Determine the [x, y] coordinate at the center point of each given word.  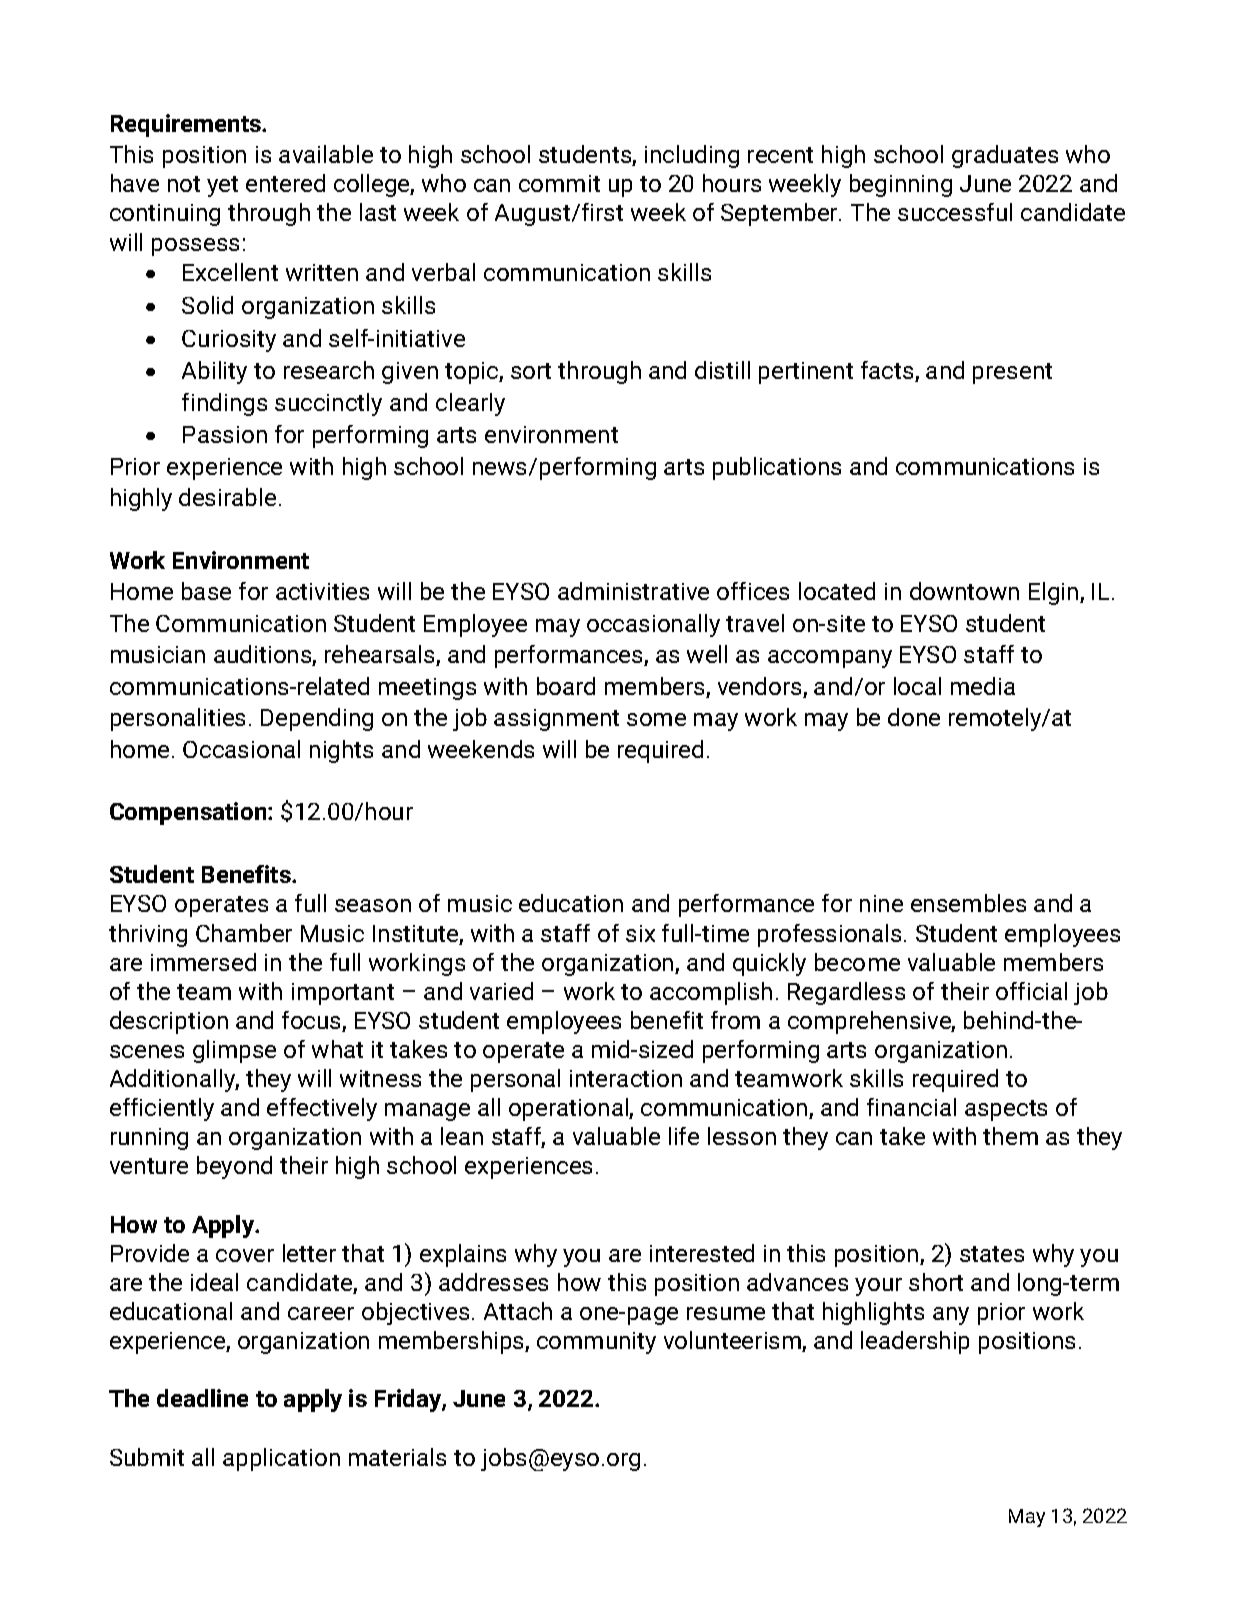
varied [501, 991]
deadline [202, 1398]
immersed [203, 962]
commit [559, 183]
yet [222, 186]
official [1031, 991]
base [206, 591]
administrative [633, 591]
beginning [901, 185]
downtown [964, 591]
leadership [915, 1342]
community [596, 1343]
